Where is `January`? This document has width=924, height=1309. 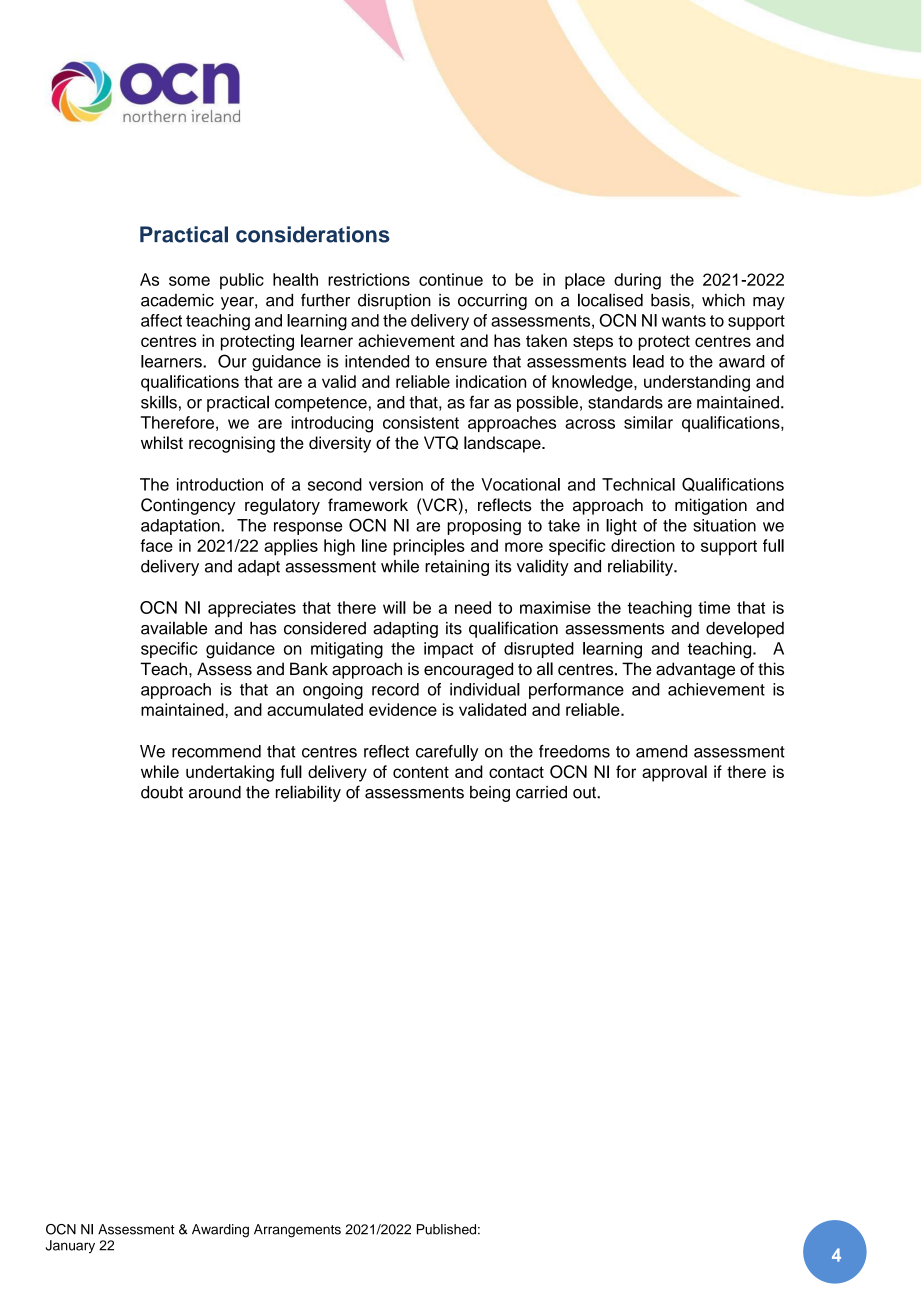 January is located at coordinates (70, 1246).
